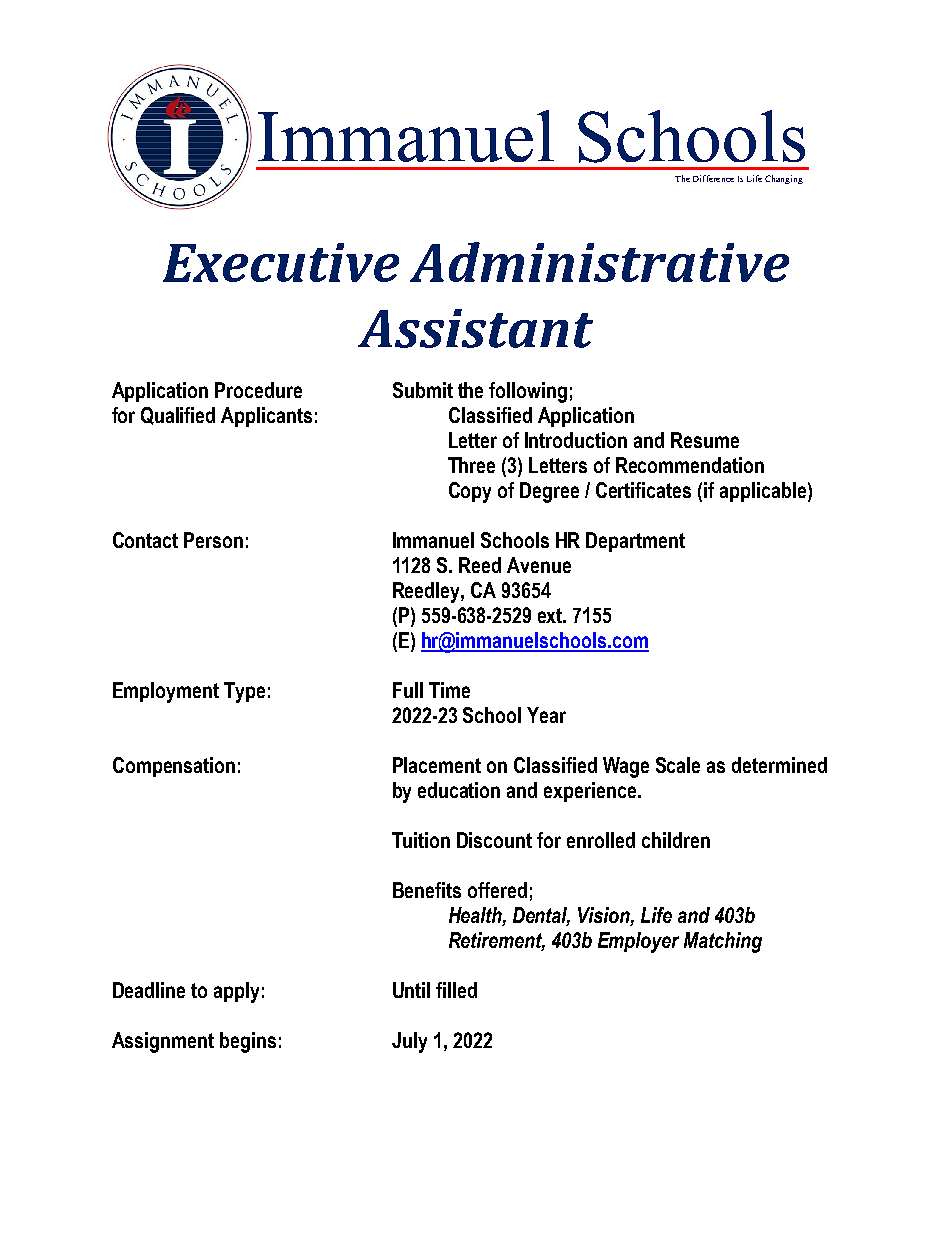  I want to click on Administrative, so click(599, 262).
